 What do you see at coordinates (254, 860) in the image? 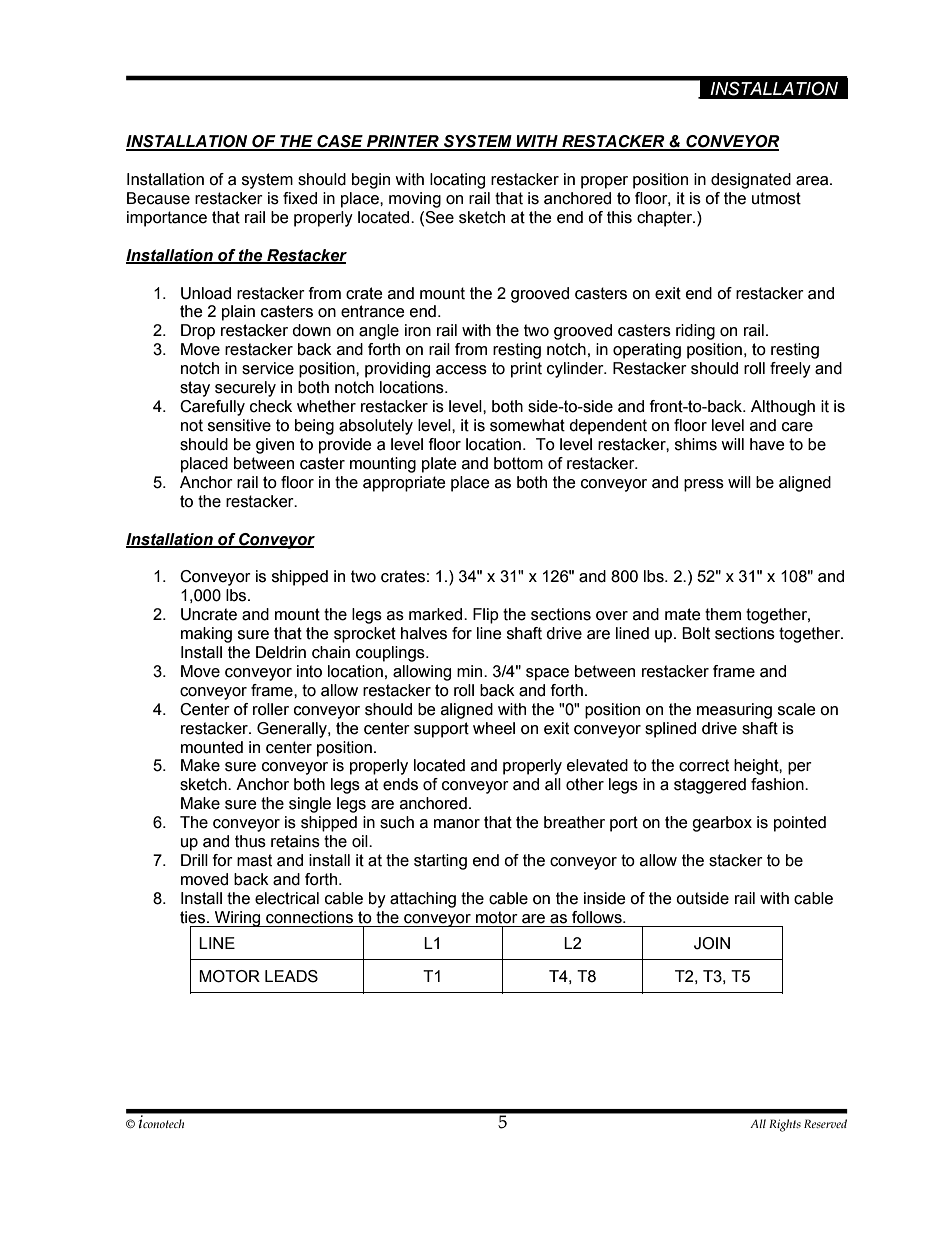
I see `mast` at bounding box center [254, 860].
